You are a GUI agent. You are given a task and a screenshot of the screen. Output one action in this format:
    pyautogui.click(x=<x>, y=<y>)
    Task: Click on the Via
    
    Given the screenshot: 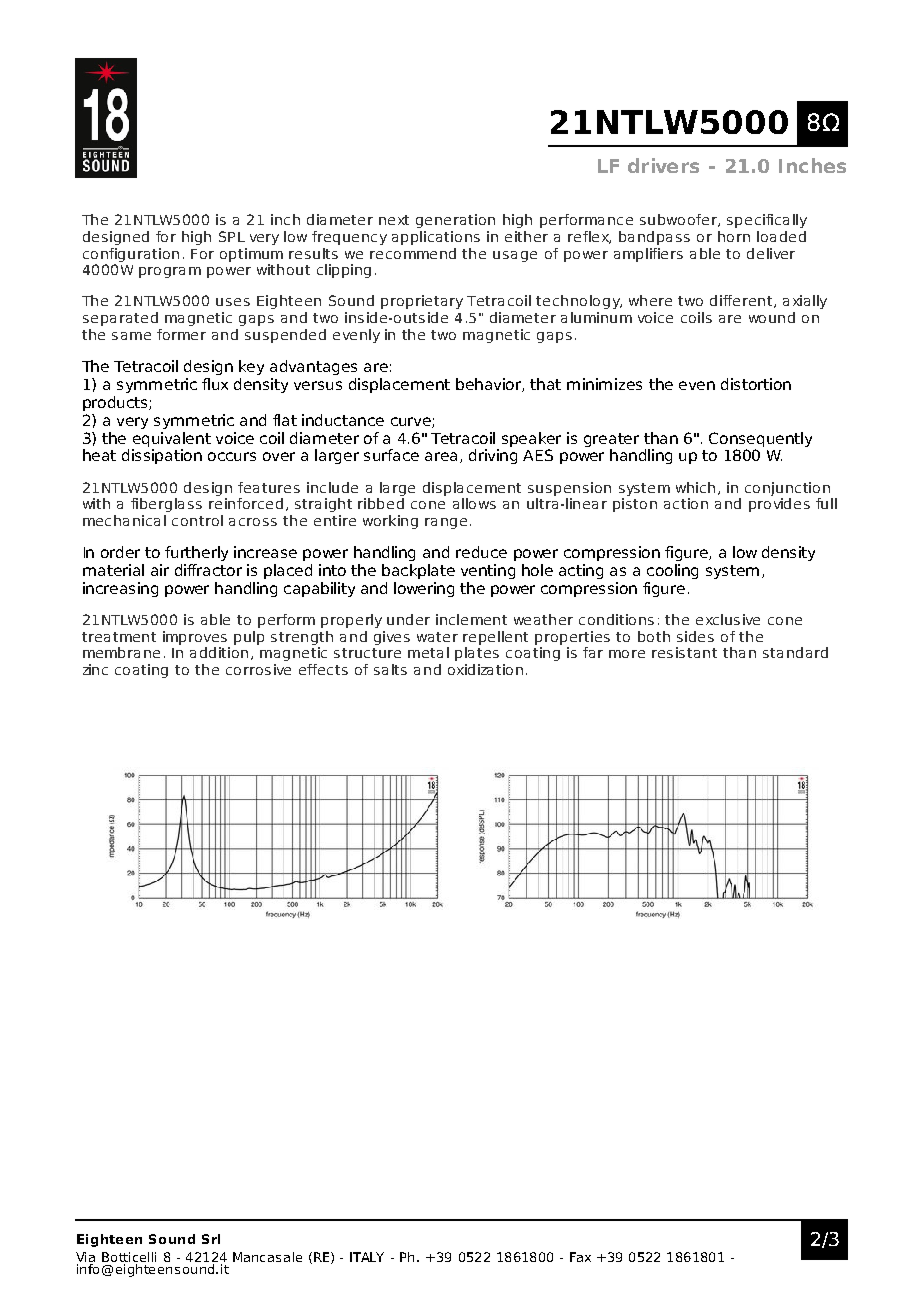 What is the action you would take?
    pyautogui.click(x=85, y=1257)
